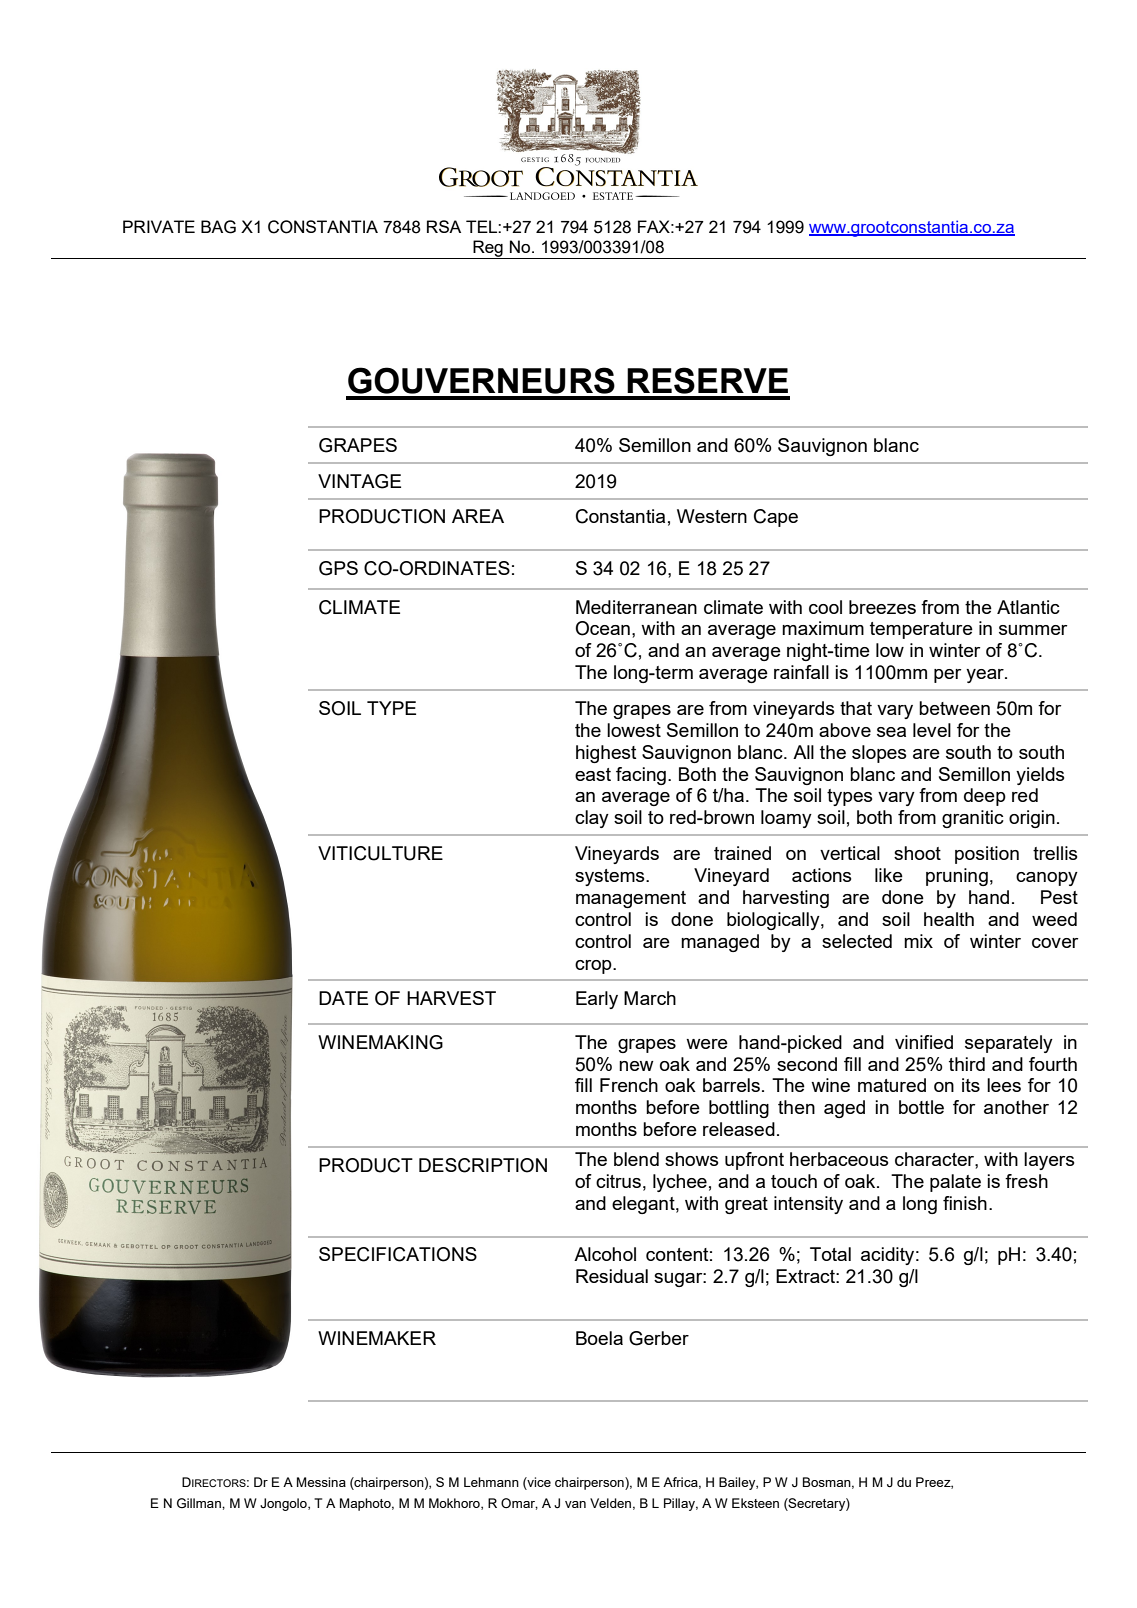  What do you see at coordinates (321, 1482) in the screenshot?
I see `Messina` at bounding box center [321, 1482].
